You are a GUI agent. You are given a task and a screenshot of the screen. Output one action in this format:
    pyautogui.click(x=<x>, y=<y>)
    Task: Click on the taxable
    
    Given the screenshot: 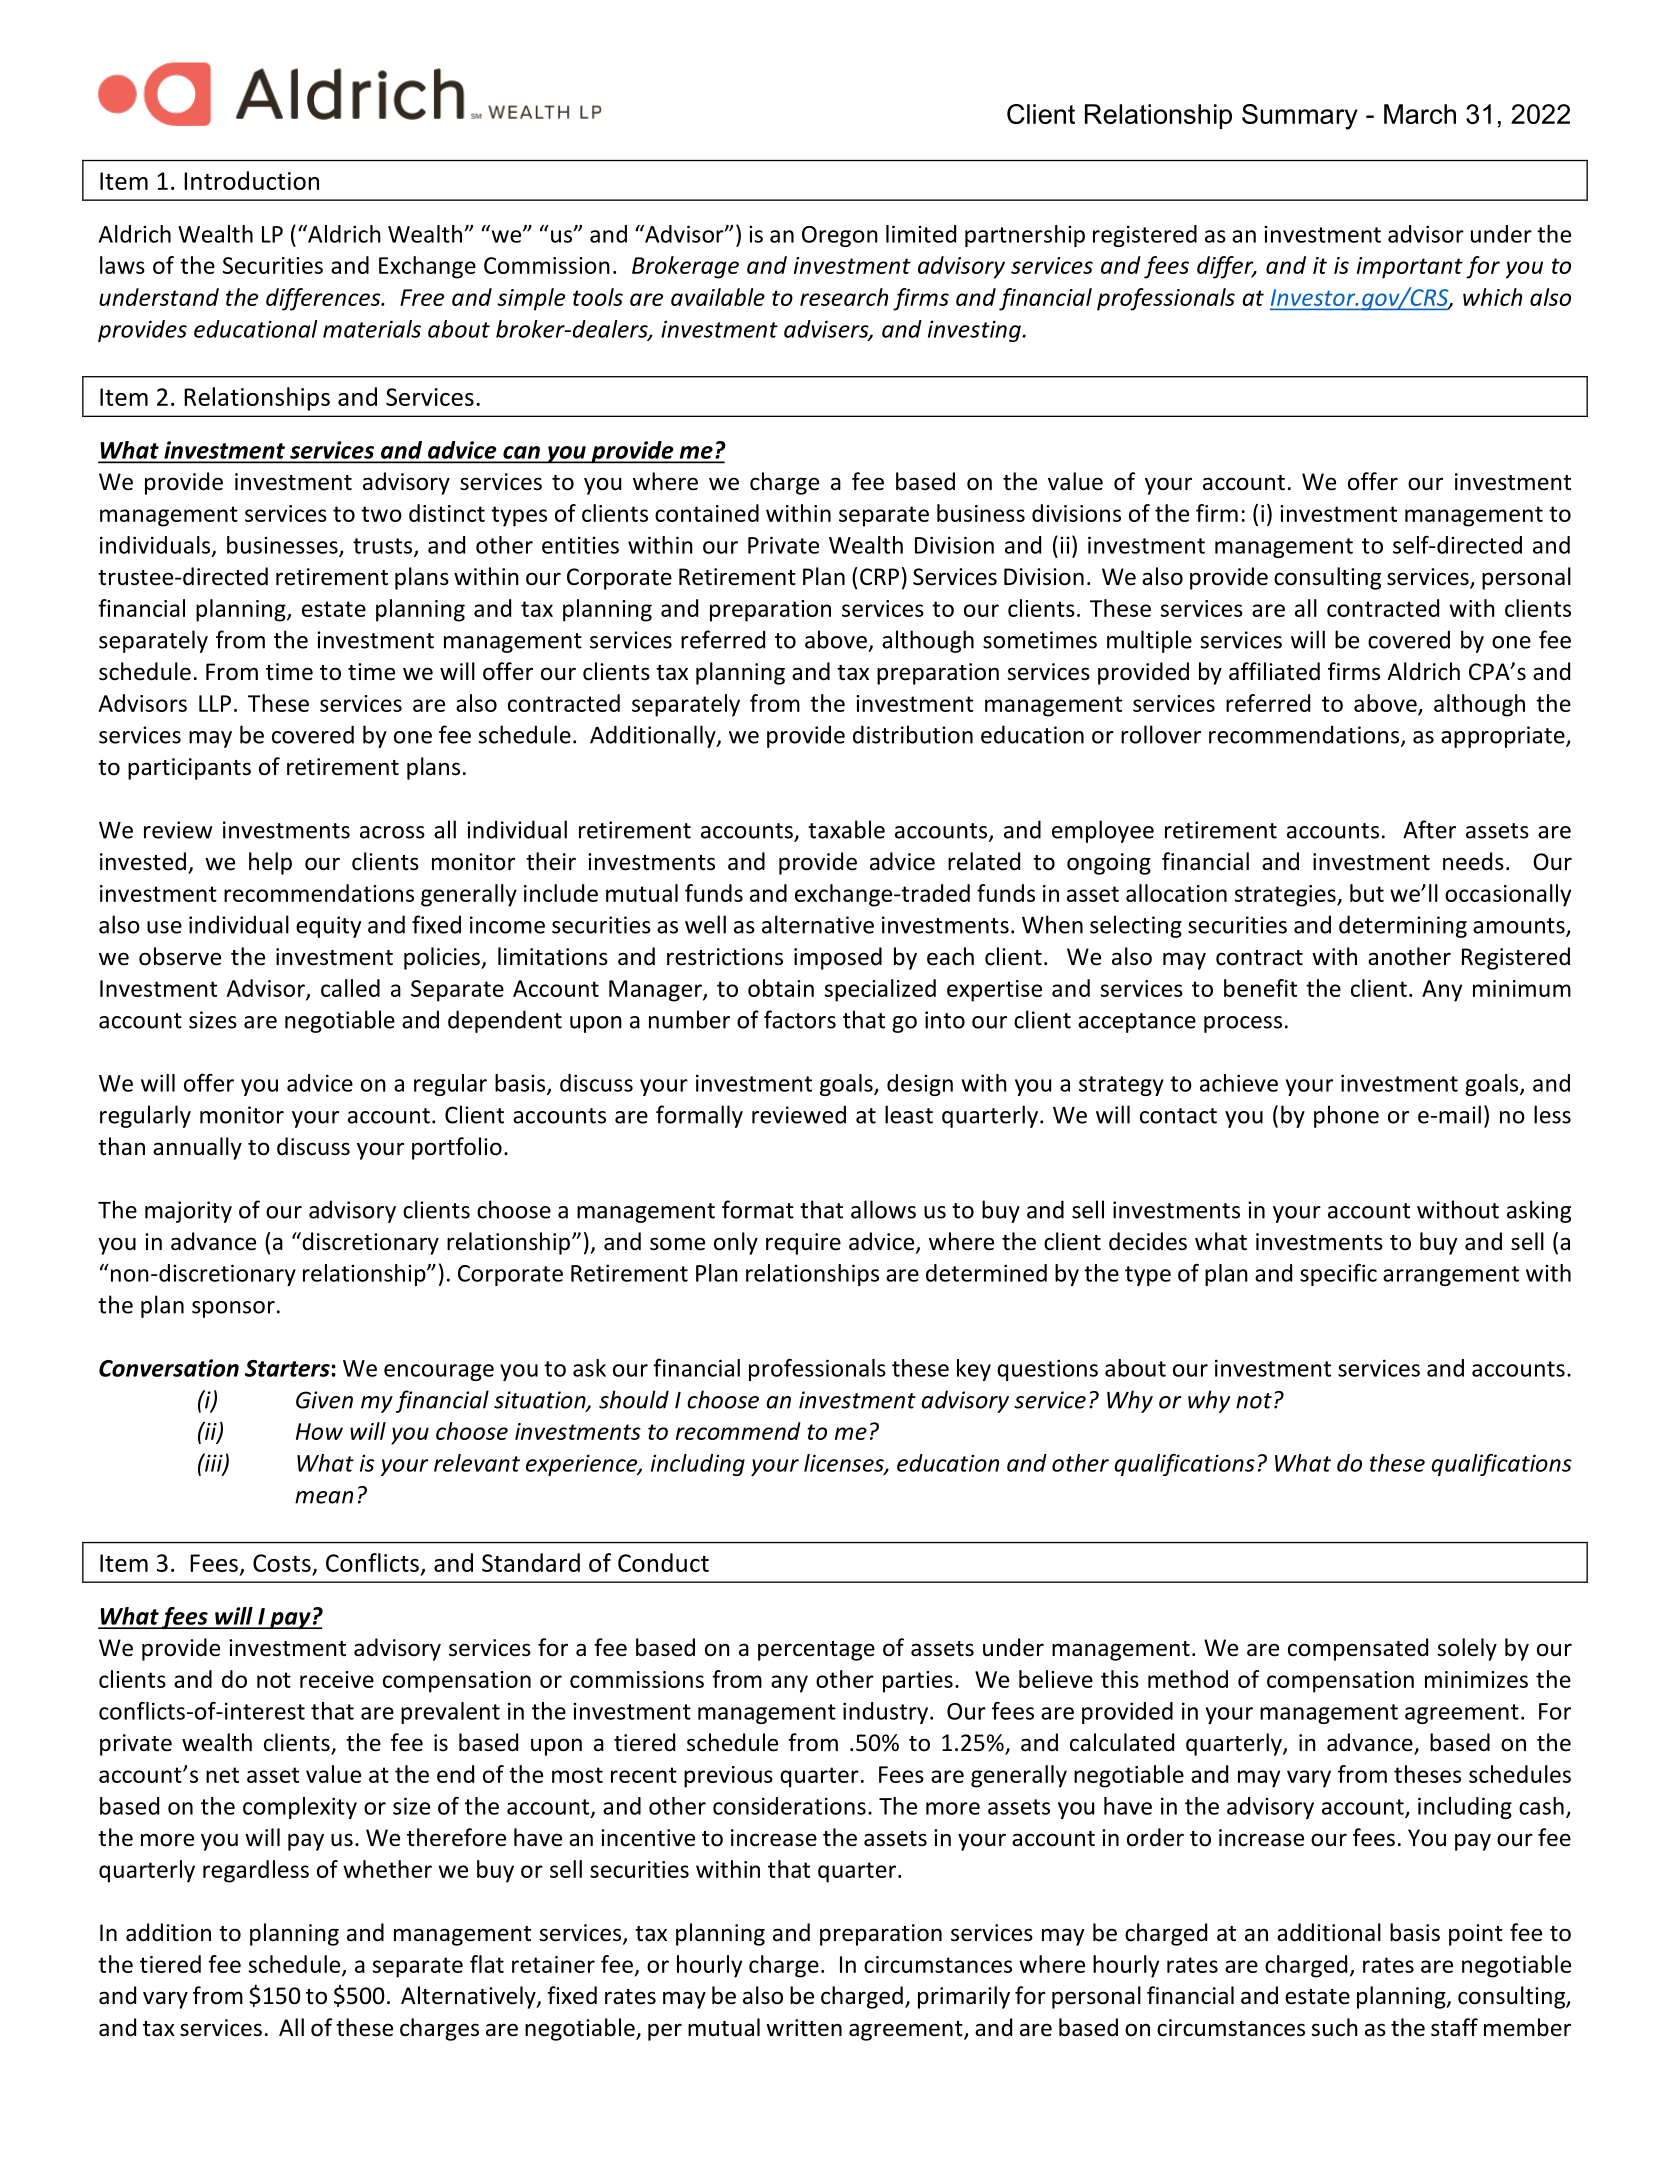 What is the action you would take?
    pyautogui.click(x=846, y=829)
